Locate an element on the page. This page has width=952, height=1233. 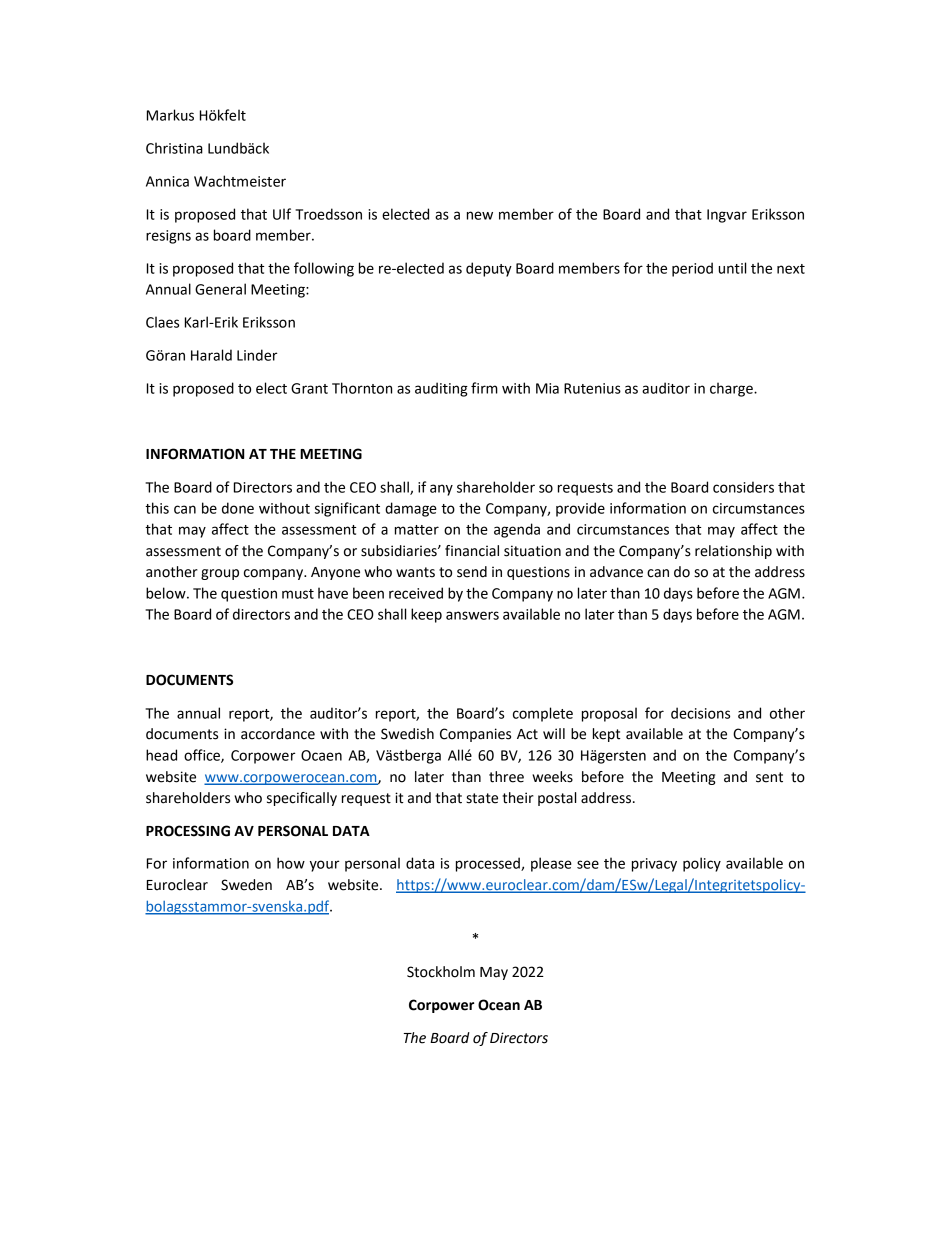
Companies is located at coordinates (475, 735).
